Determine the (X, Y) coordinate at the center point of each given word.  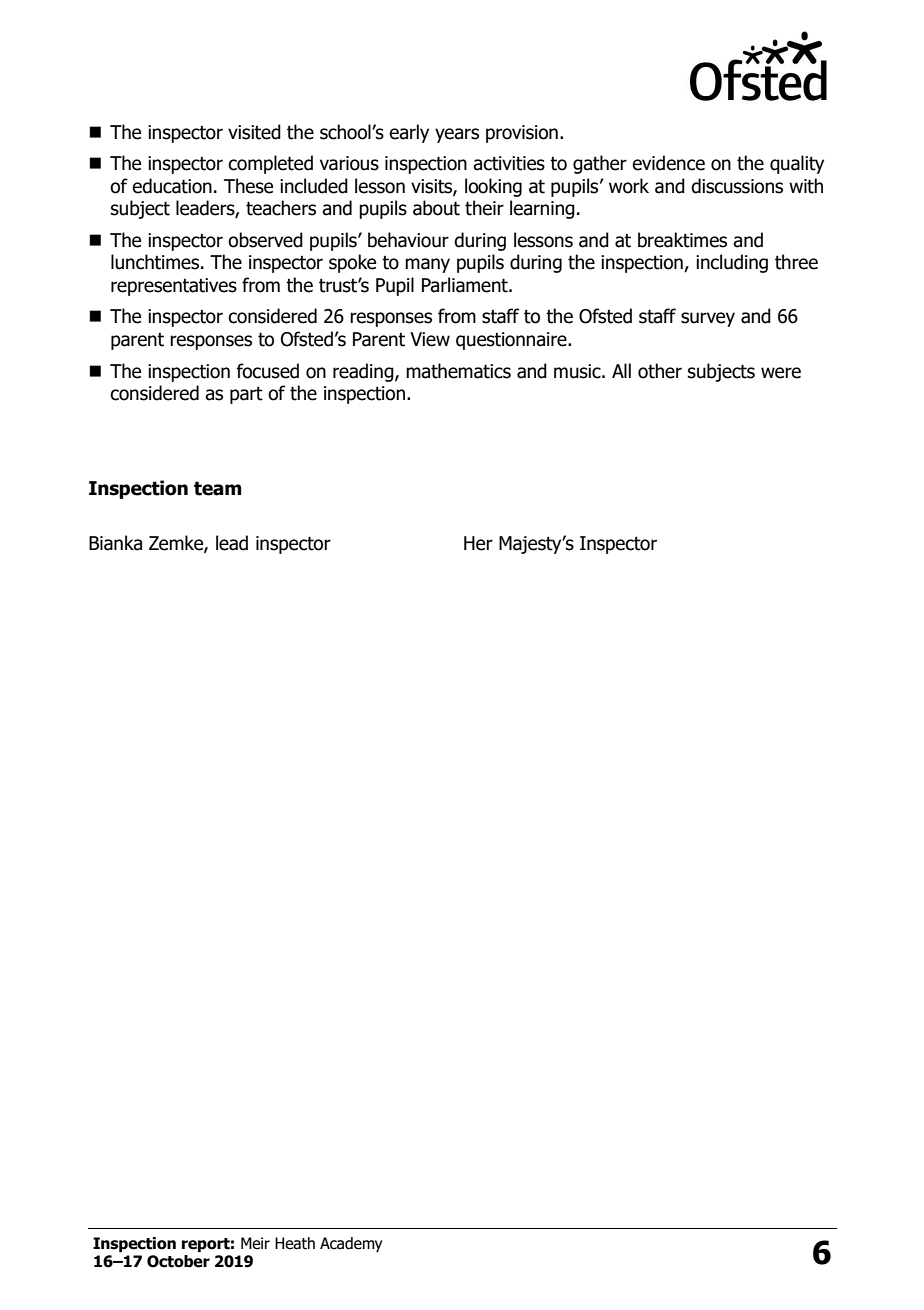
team (217, 488)
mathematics (458, 371)
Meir (255, 1243)
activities (509, 163)
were (781, 373)
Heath (295, 1243)
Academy (351, 1244)
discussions (737, 186)
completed (270, 164)
